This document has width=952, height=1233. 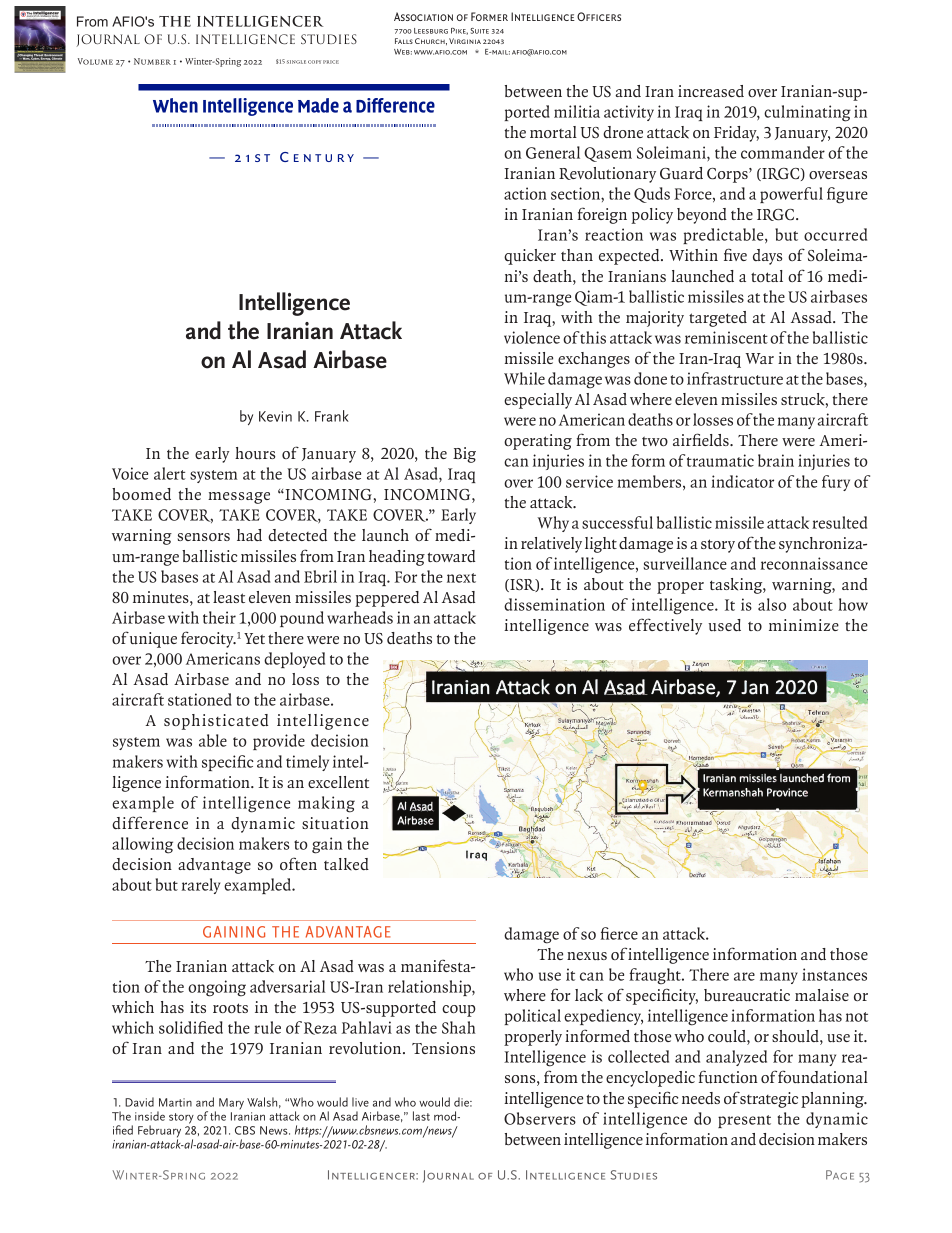 I want to click on inside, so click(x=150, y=1116).
